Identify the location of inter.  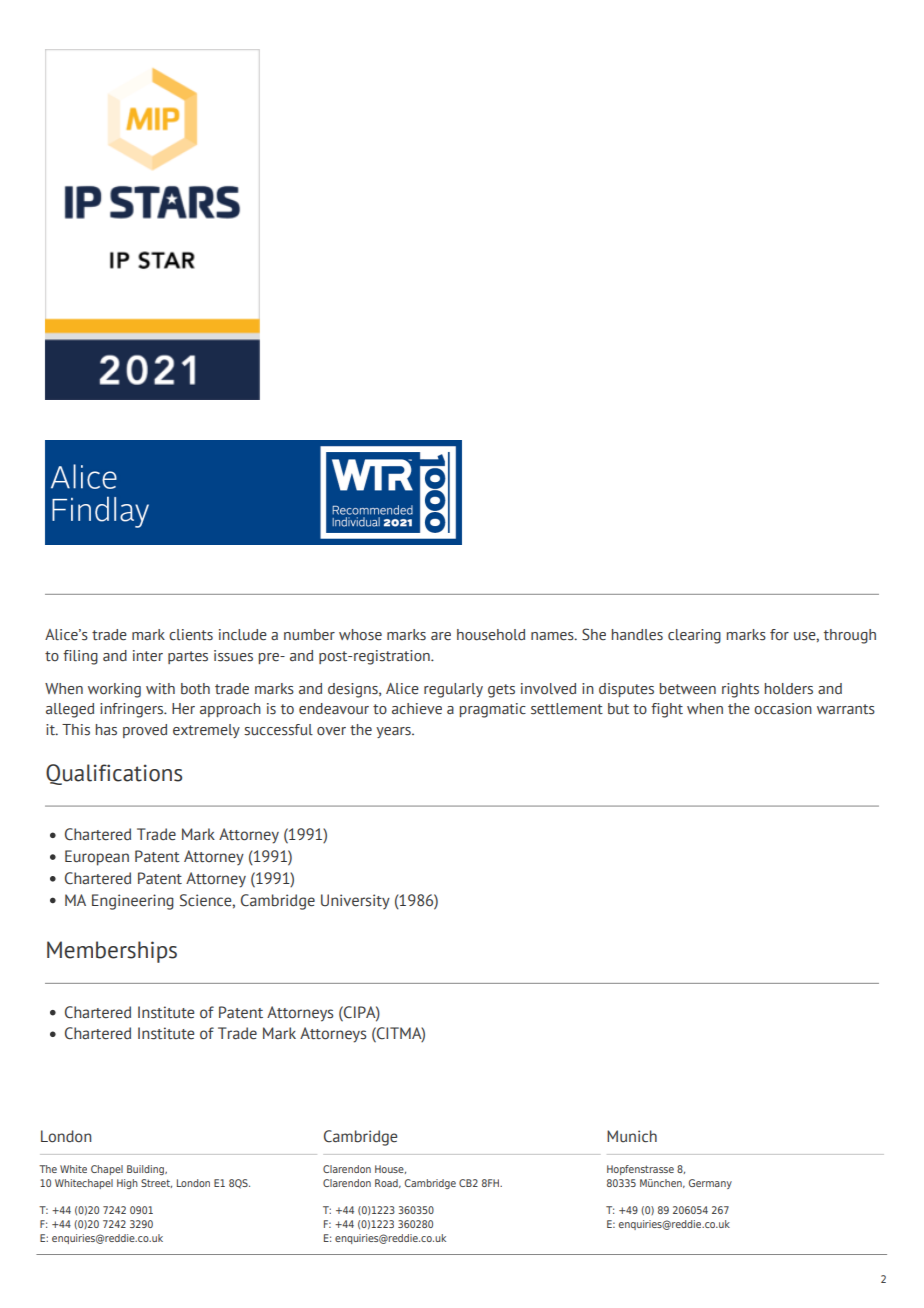
(148, 656).
